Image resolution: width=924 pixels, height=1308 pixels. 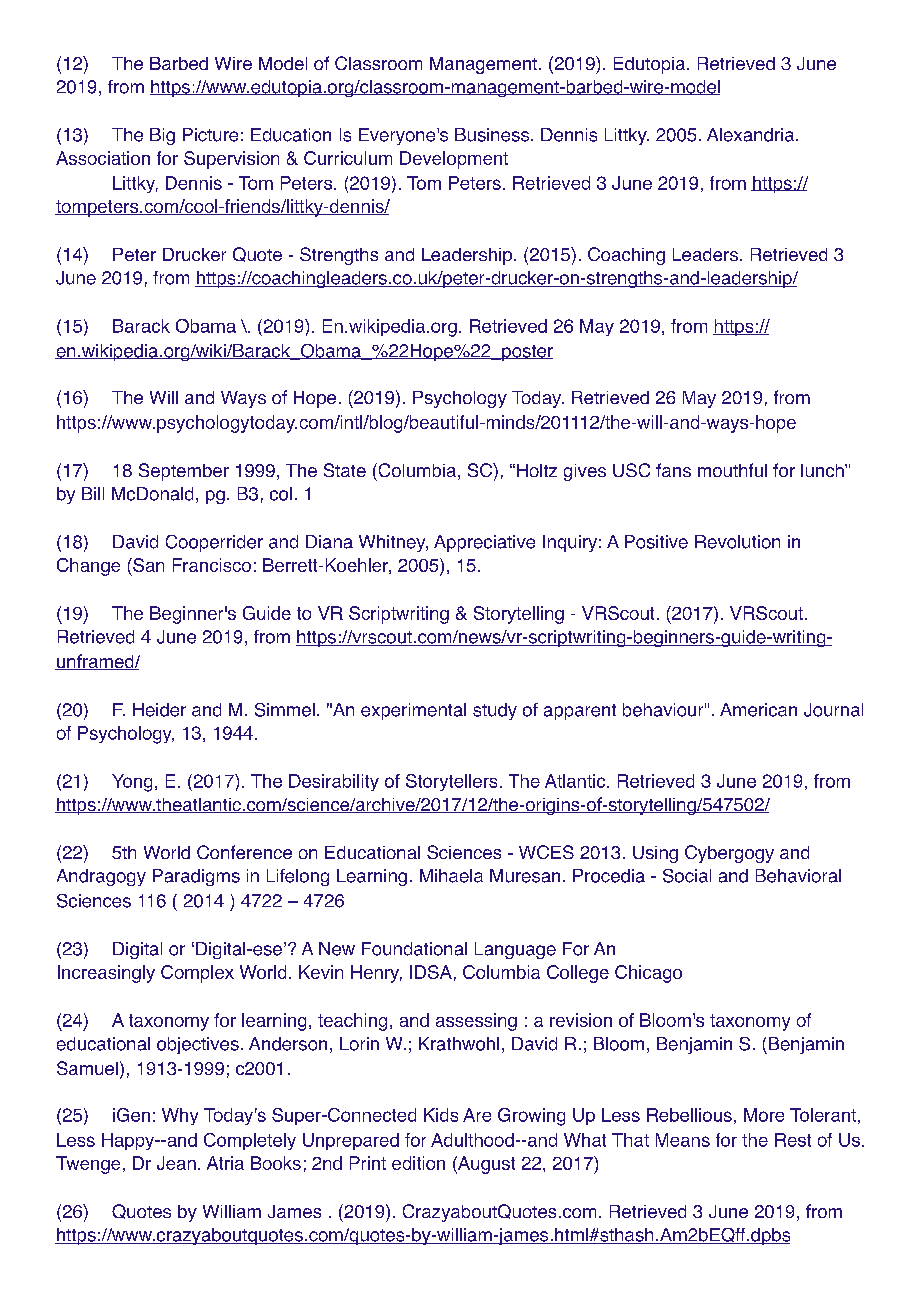 What do you see at coordinates (732, 470) in the screenshot?
I see `mouthful` at bounding box center [732, 470].
